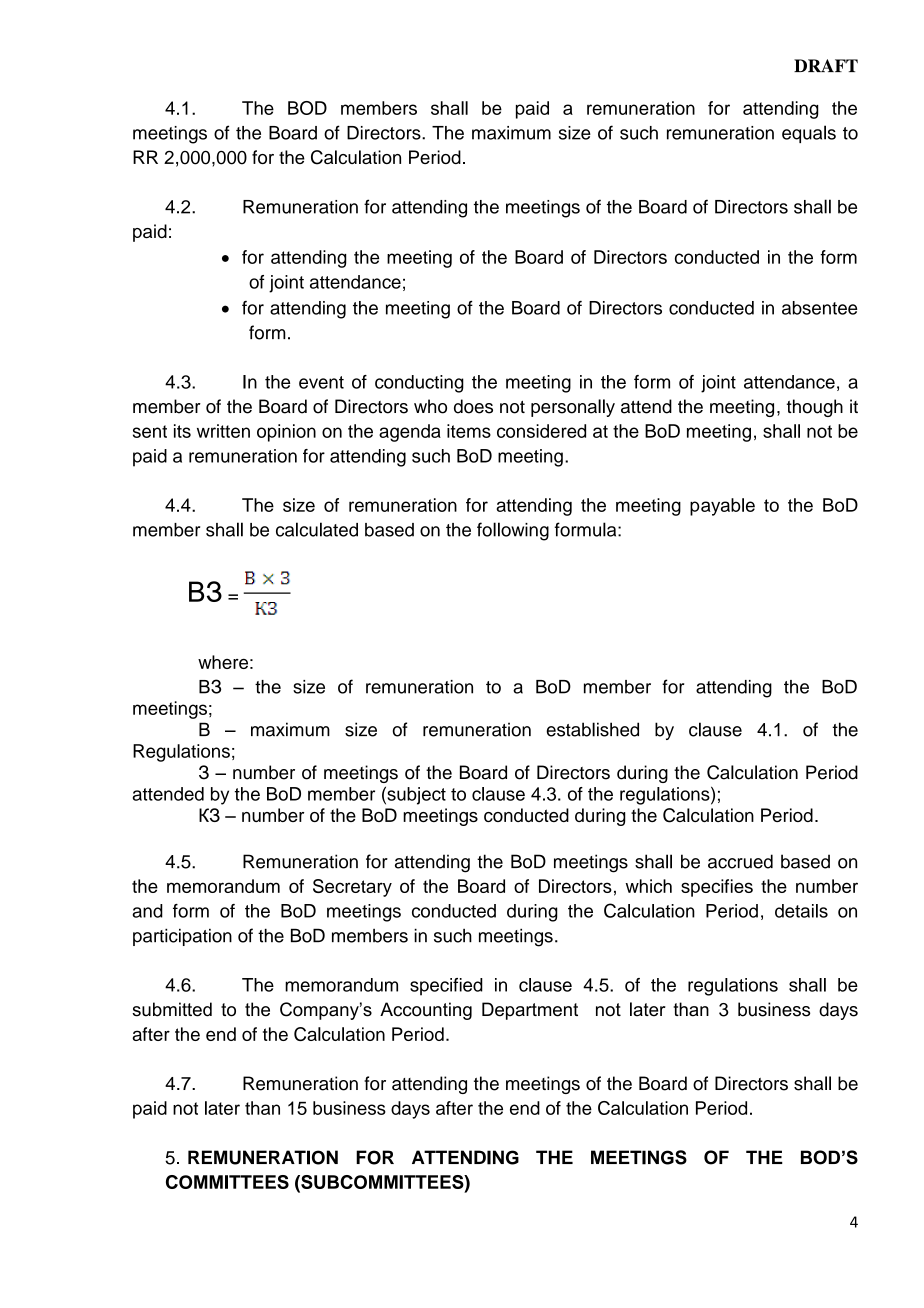 The image size is (924, 1308). I want to click on event, so click(321, 382).
